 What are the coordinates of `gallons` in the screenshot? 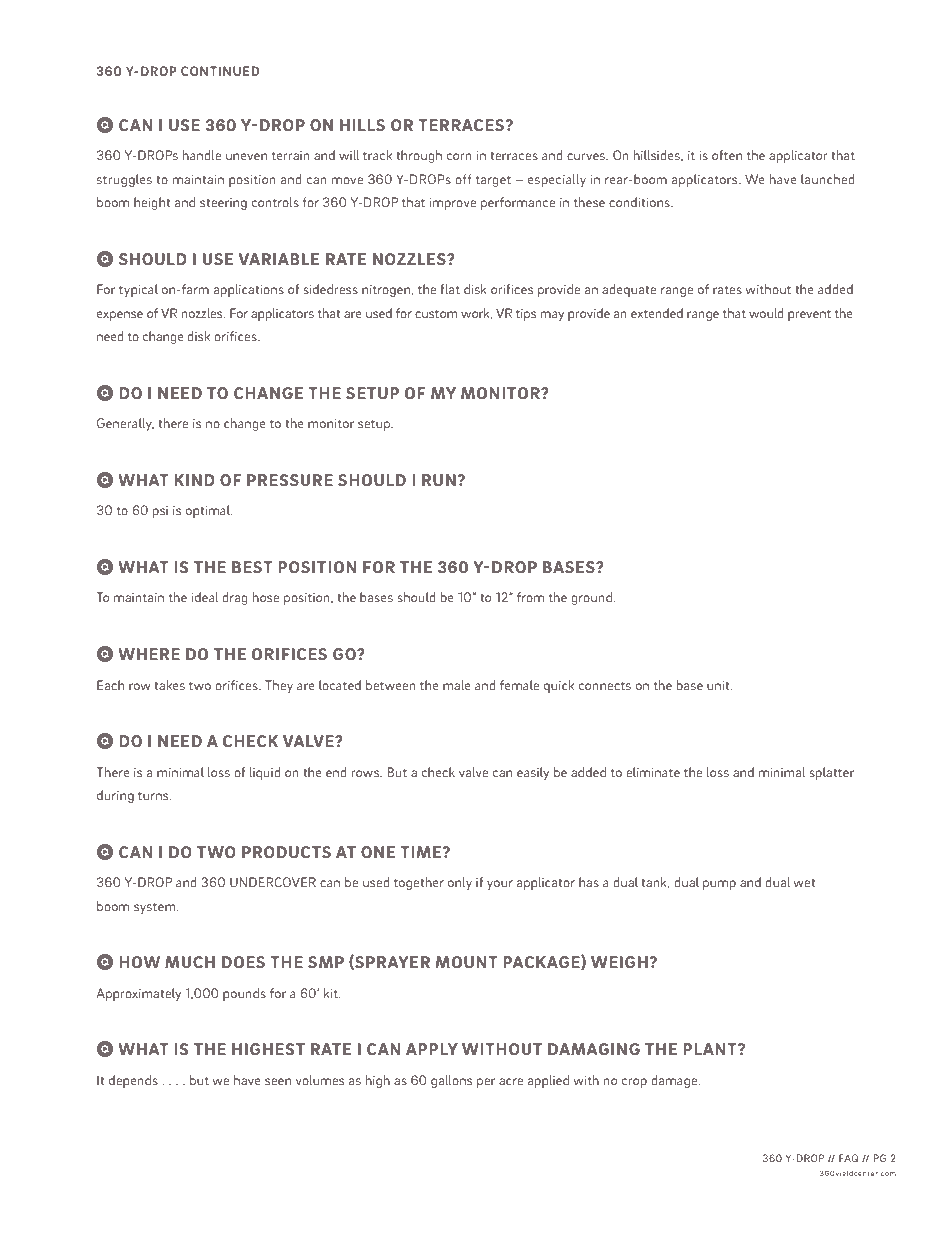 It's located at (451, 1081).
